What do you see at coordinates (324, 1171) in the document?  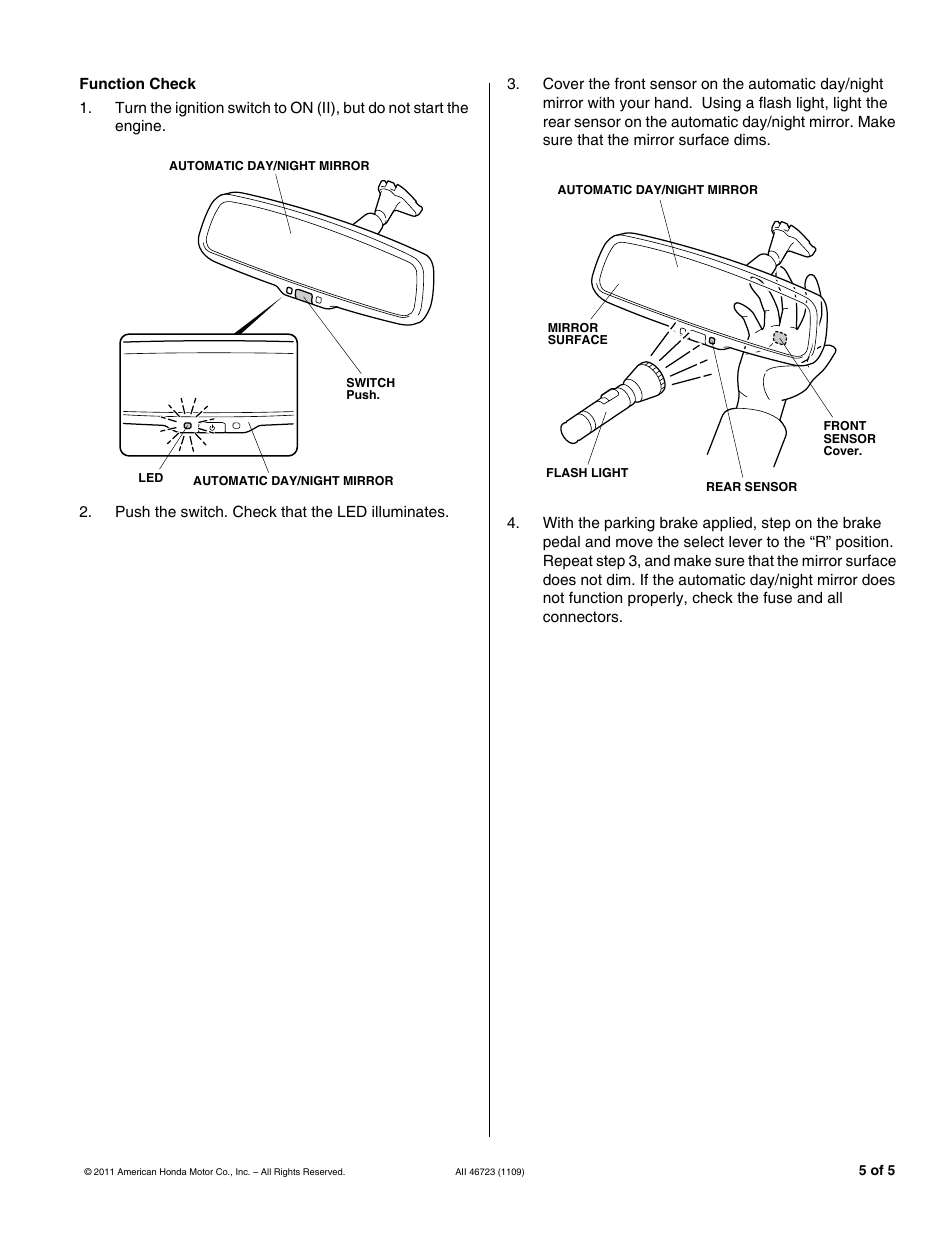 I see `Reserved` at bounding box center [324, 1171].
